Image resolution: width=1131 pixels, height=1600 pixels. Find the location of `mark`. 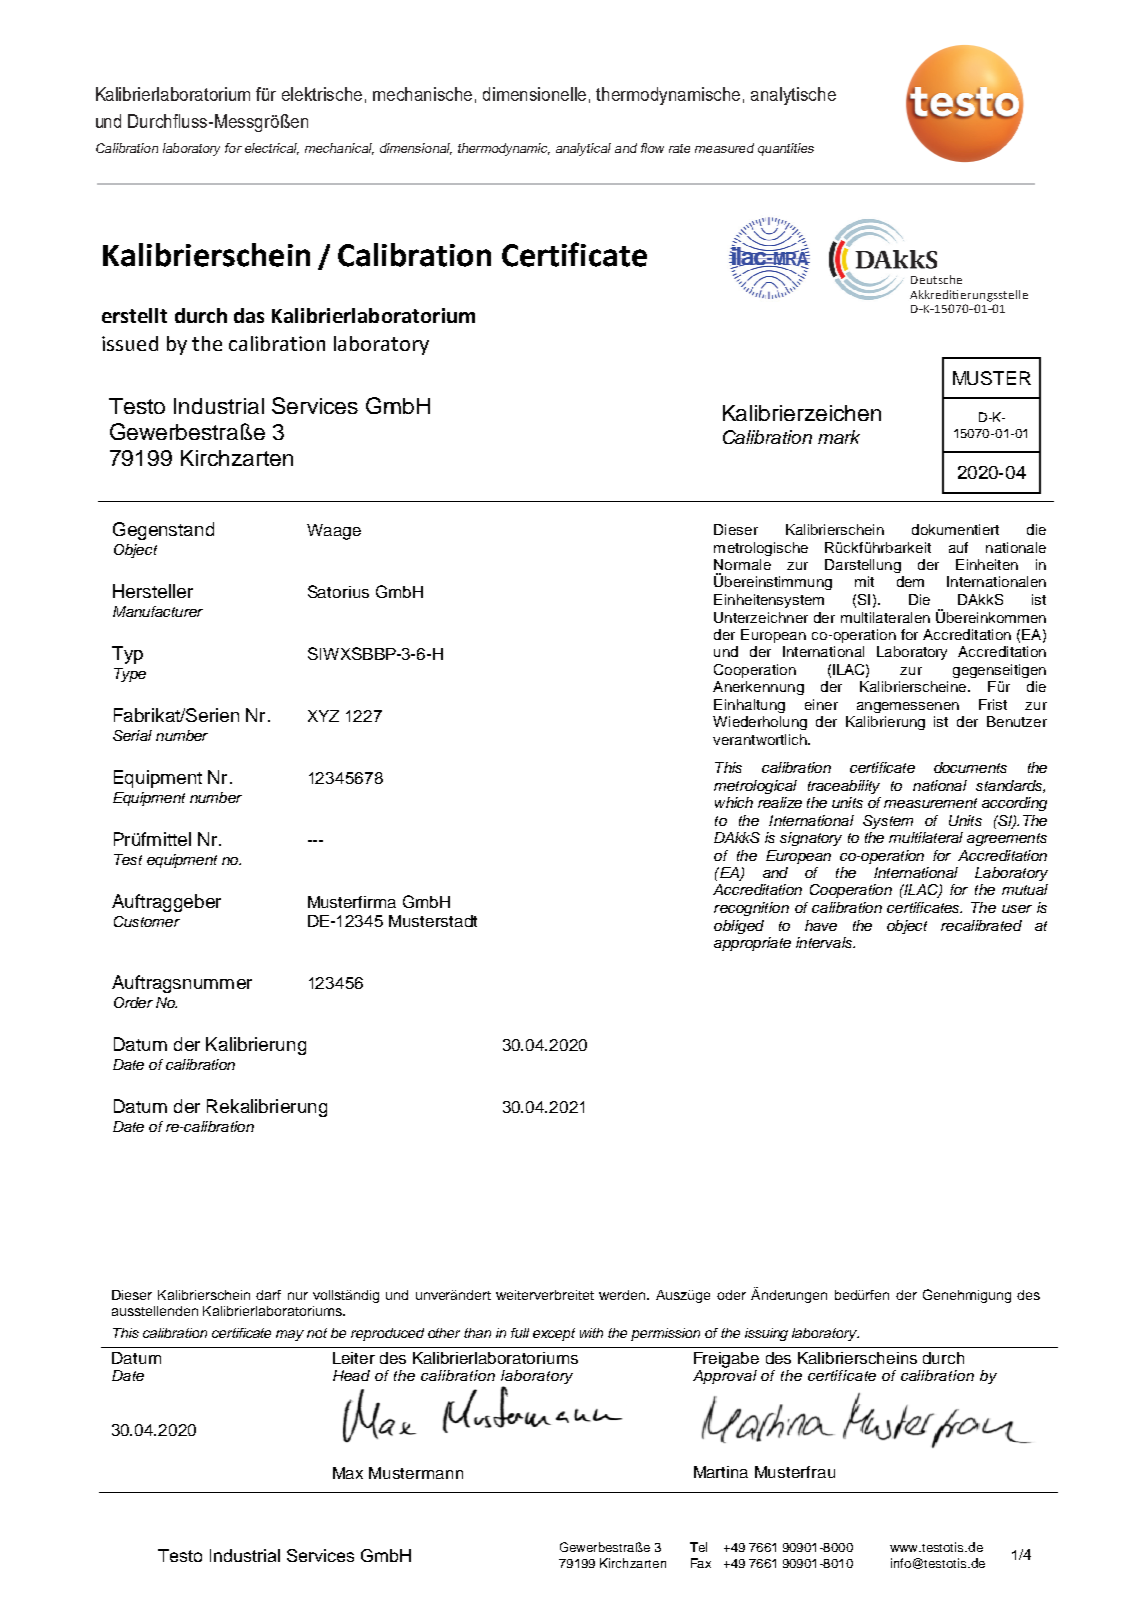

mark is located at coordinates (839, 437).
